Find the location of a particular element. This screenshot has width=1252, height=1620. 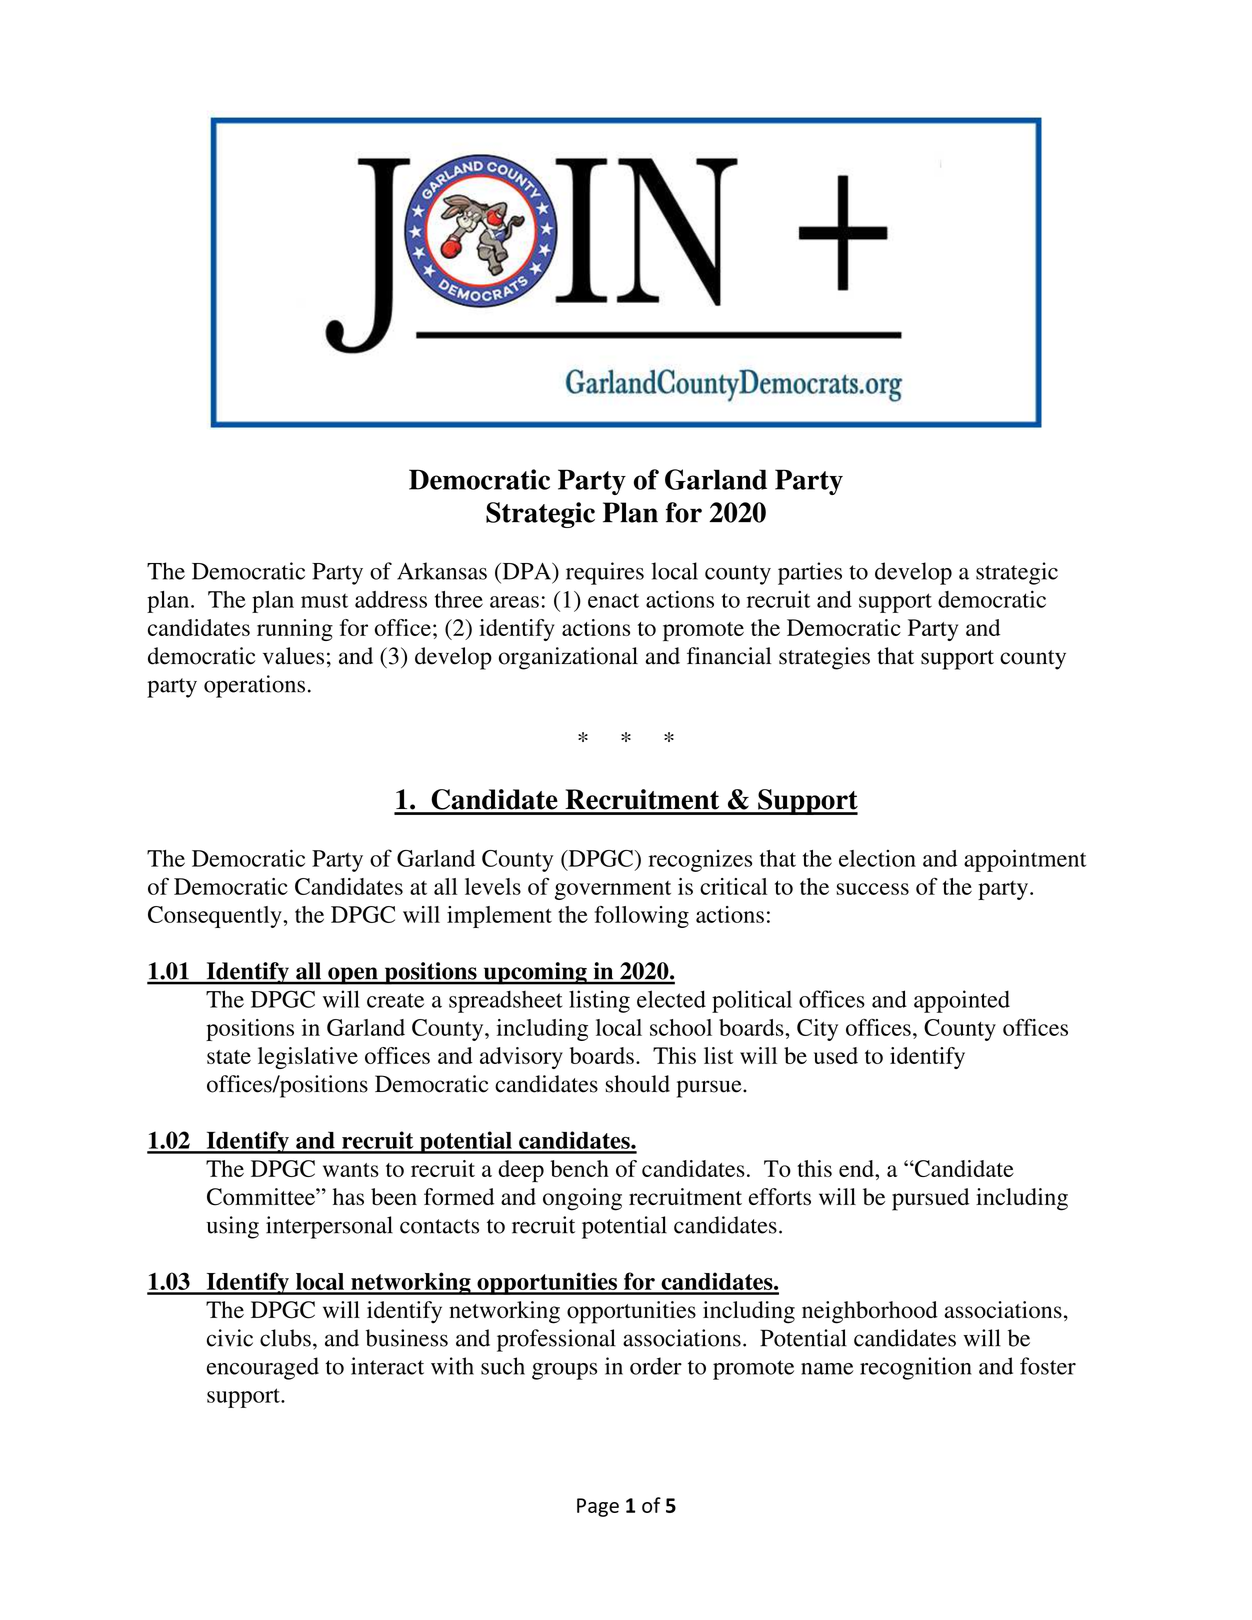

has is located at coordinates (348, 1197).
